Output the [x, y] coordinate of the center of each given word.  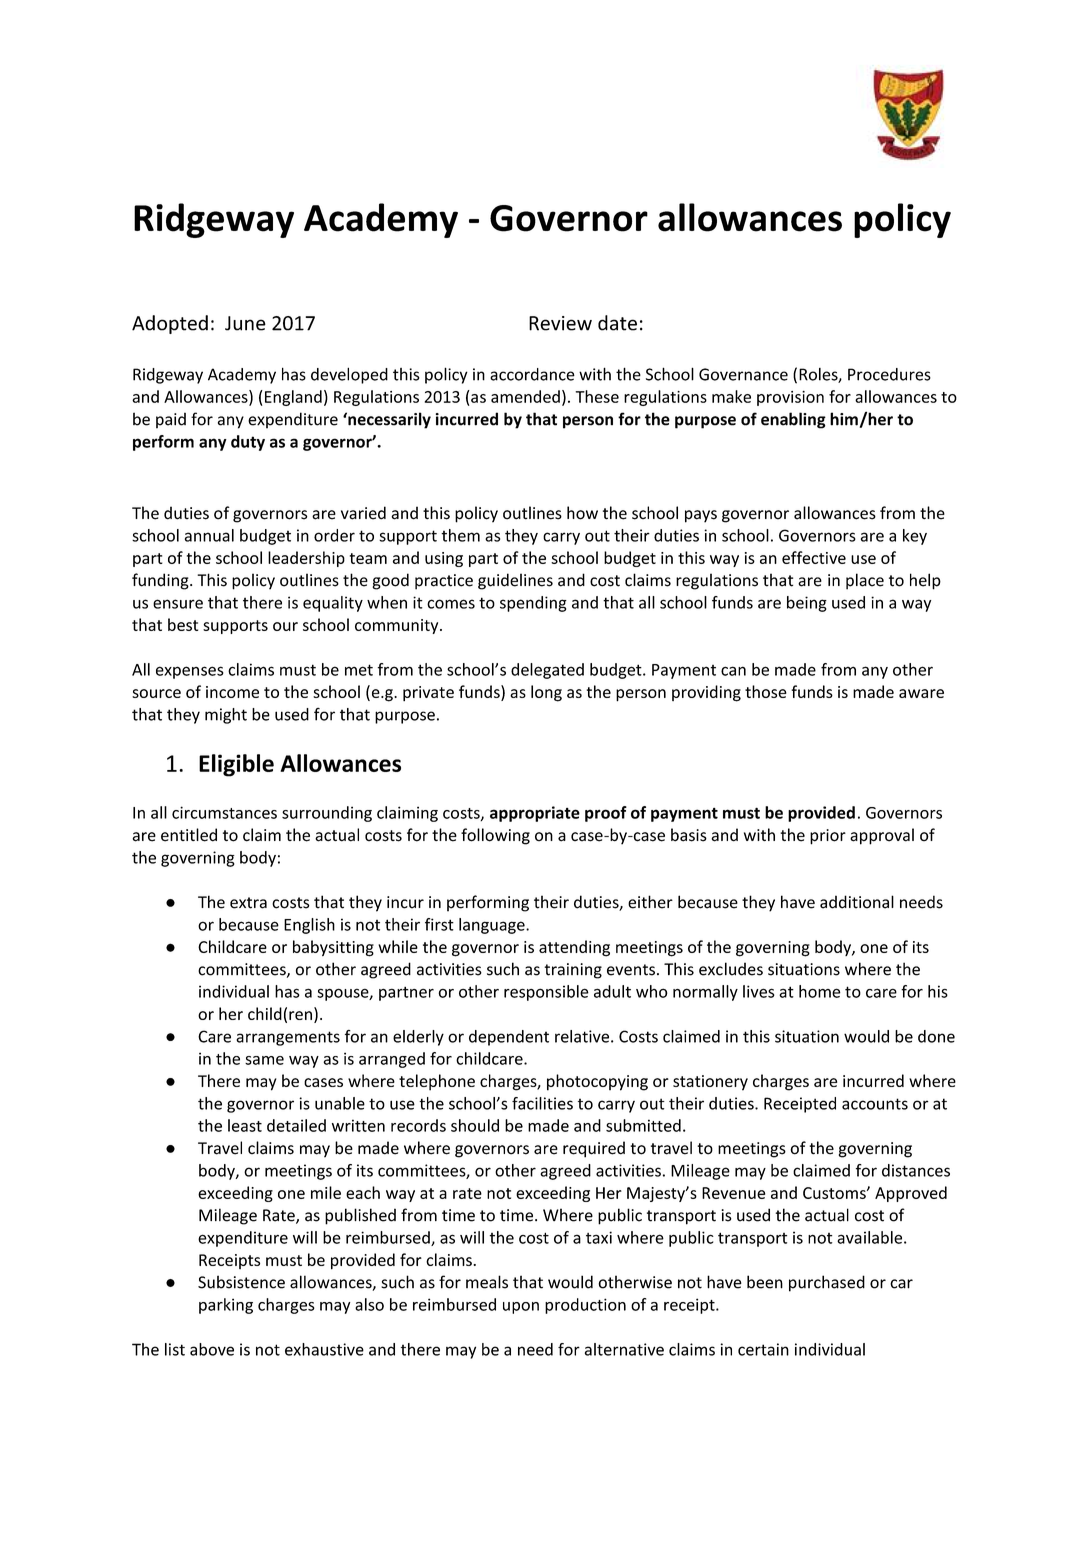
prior [828, 837]
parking [226, 1306]
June [245, 323]
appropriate [535, 814]
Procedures [889, 374]
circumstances [224, 812]
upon [521, 1308]
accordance [532, 374]
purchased [827, 1283]
